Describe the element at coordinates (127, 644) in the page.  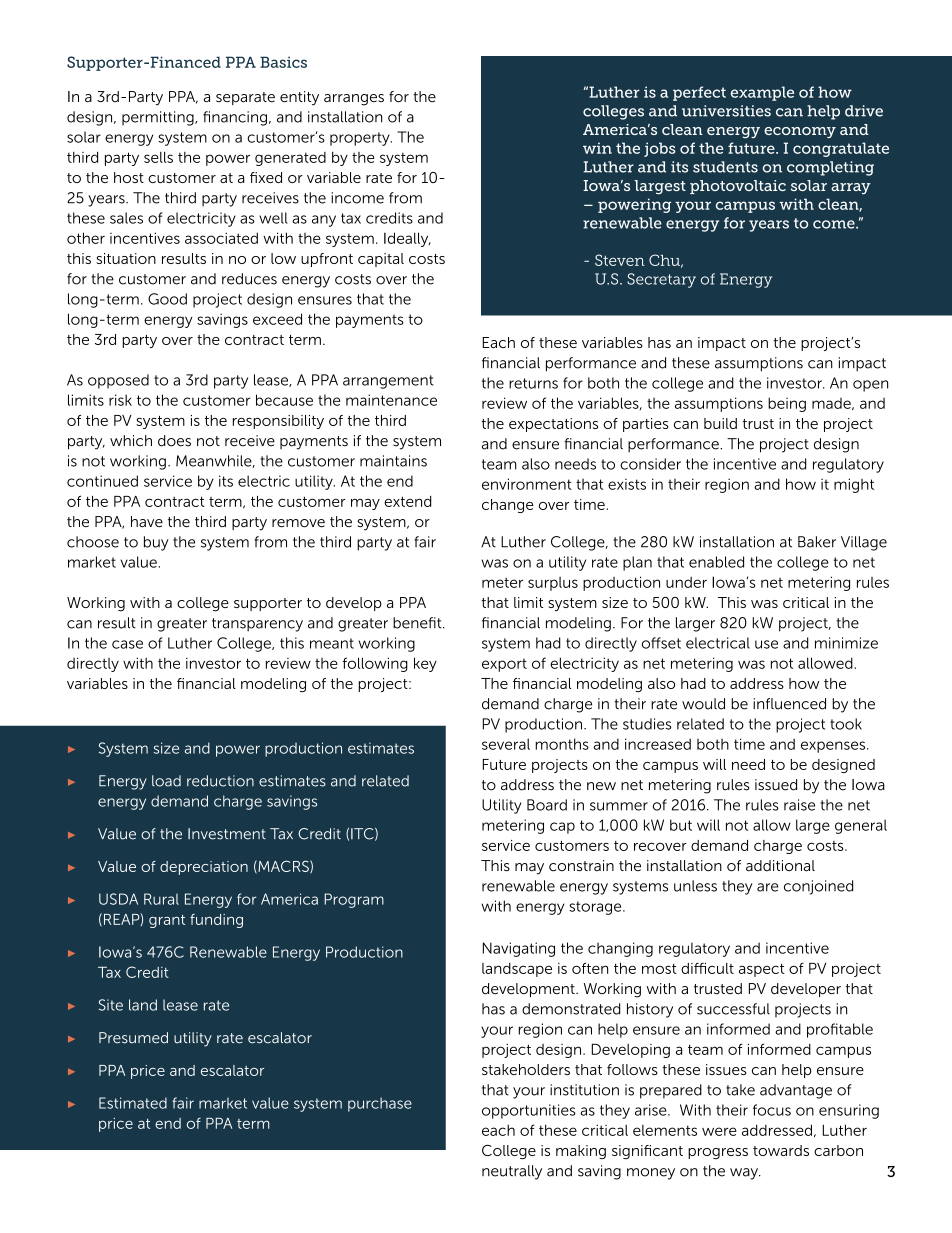
I see `case` at that location.
